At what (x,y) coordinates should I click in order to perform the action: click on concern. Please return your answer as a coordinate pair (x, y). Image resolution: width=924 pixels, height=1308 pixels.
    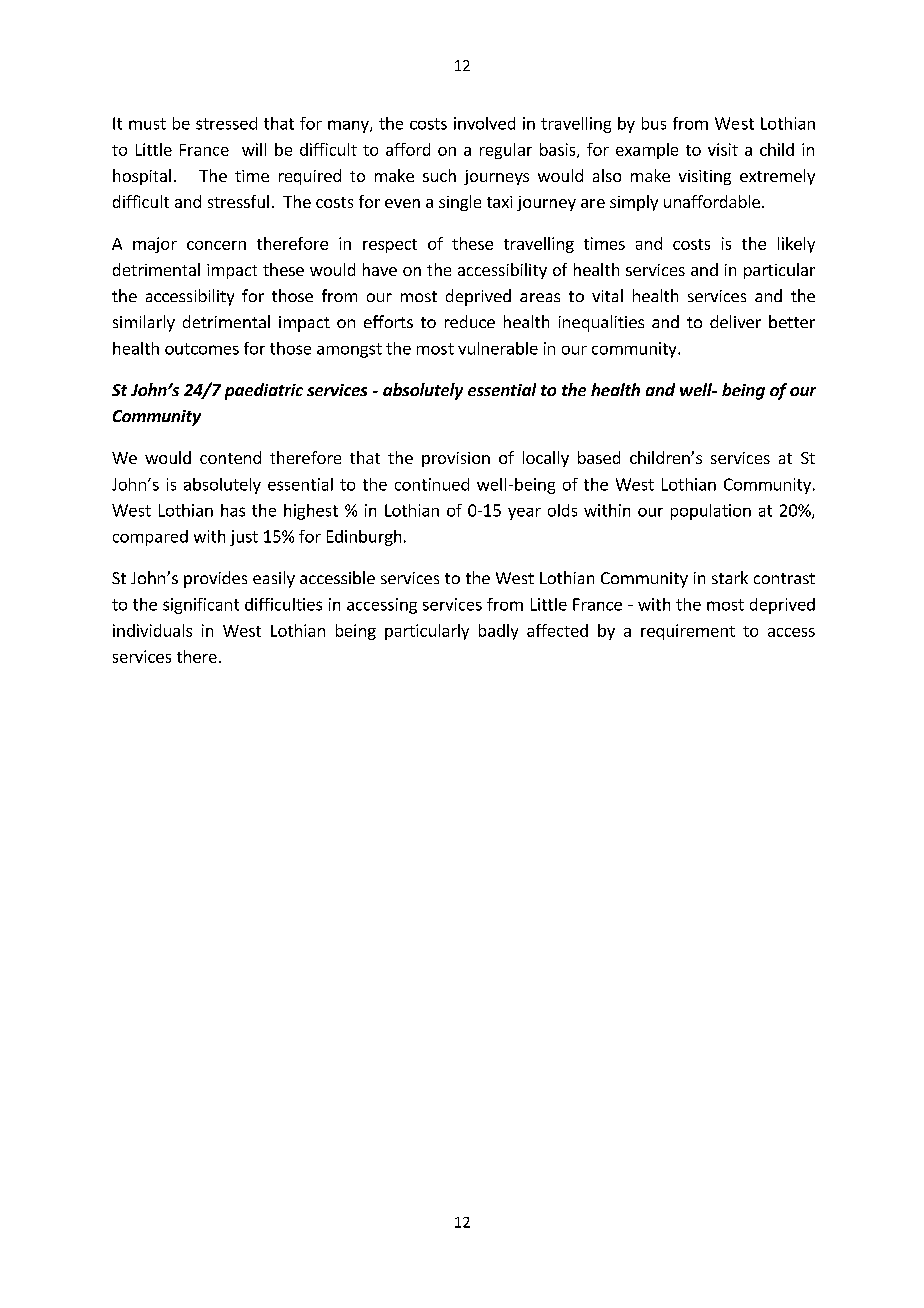
    Looking at the image, I should click on (216, 245).
